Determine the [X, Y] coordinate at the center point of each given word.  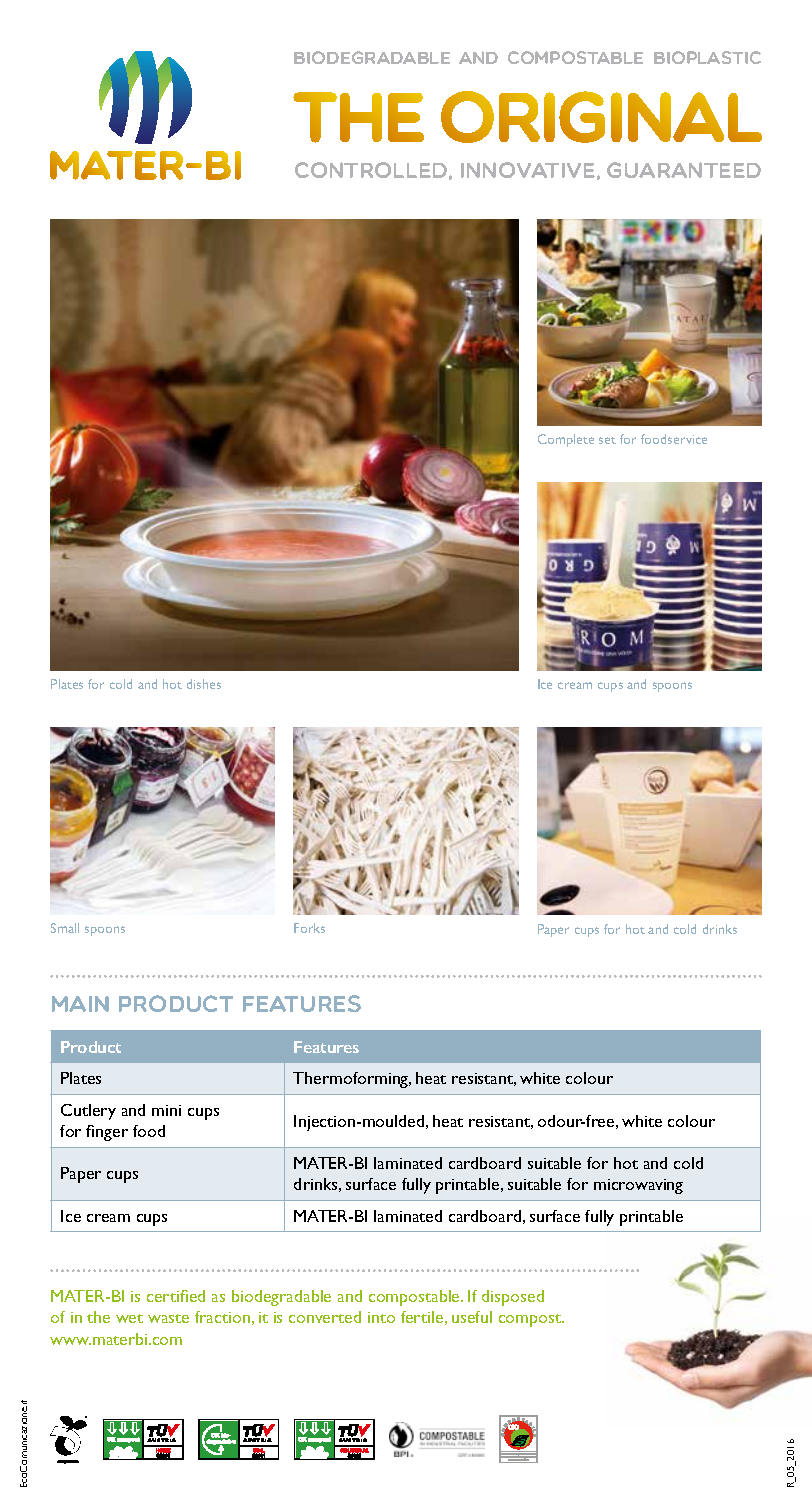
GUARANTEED [684, 170]
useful [472, 1317]
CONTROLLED [373, 171]
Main [80, 1004]
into [381, 1317]
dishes [204, 684]
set [607, 440]
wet [129, 1318]
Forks [309, 928]
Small [65, 928]
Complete [566, 440]
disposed [513, 1298]
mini [166, 1110]
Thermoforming [352, 1080]
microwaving [638, 1186]
